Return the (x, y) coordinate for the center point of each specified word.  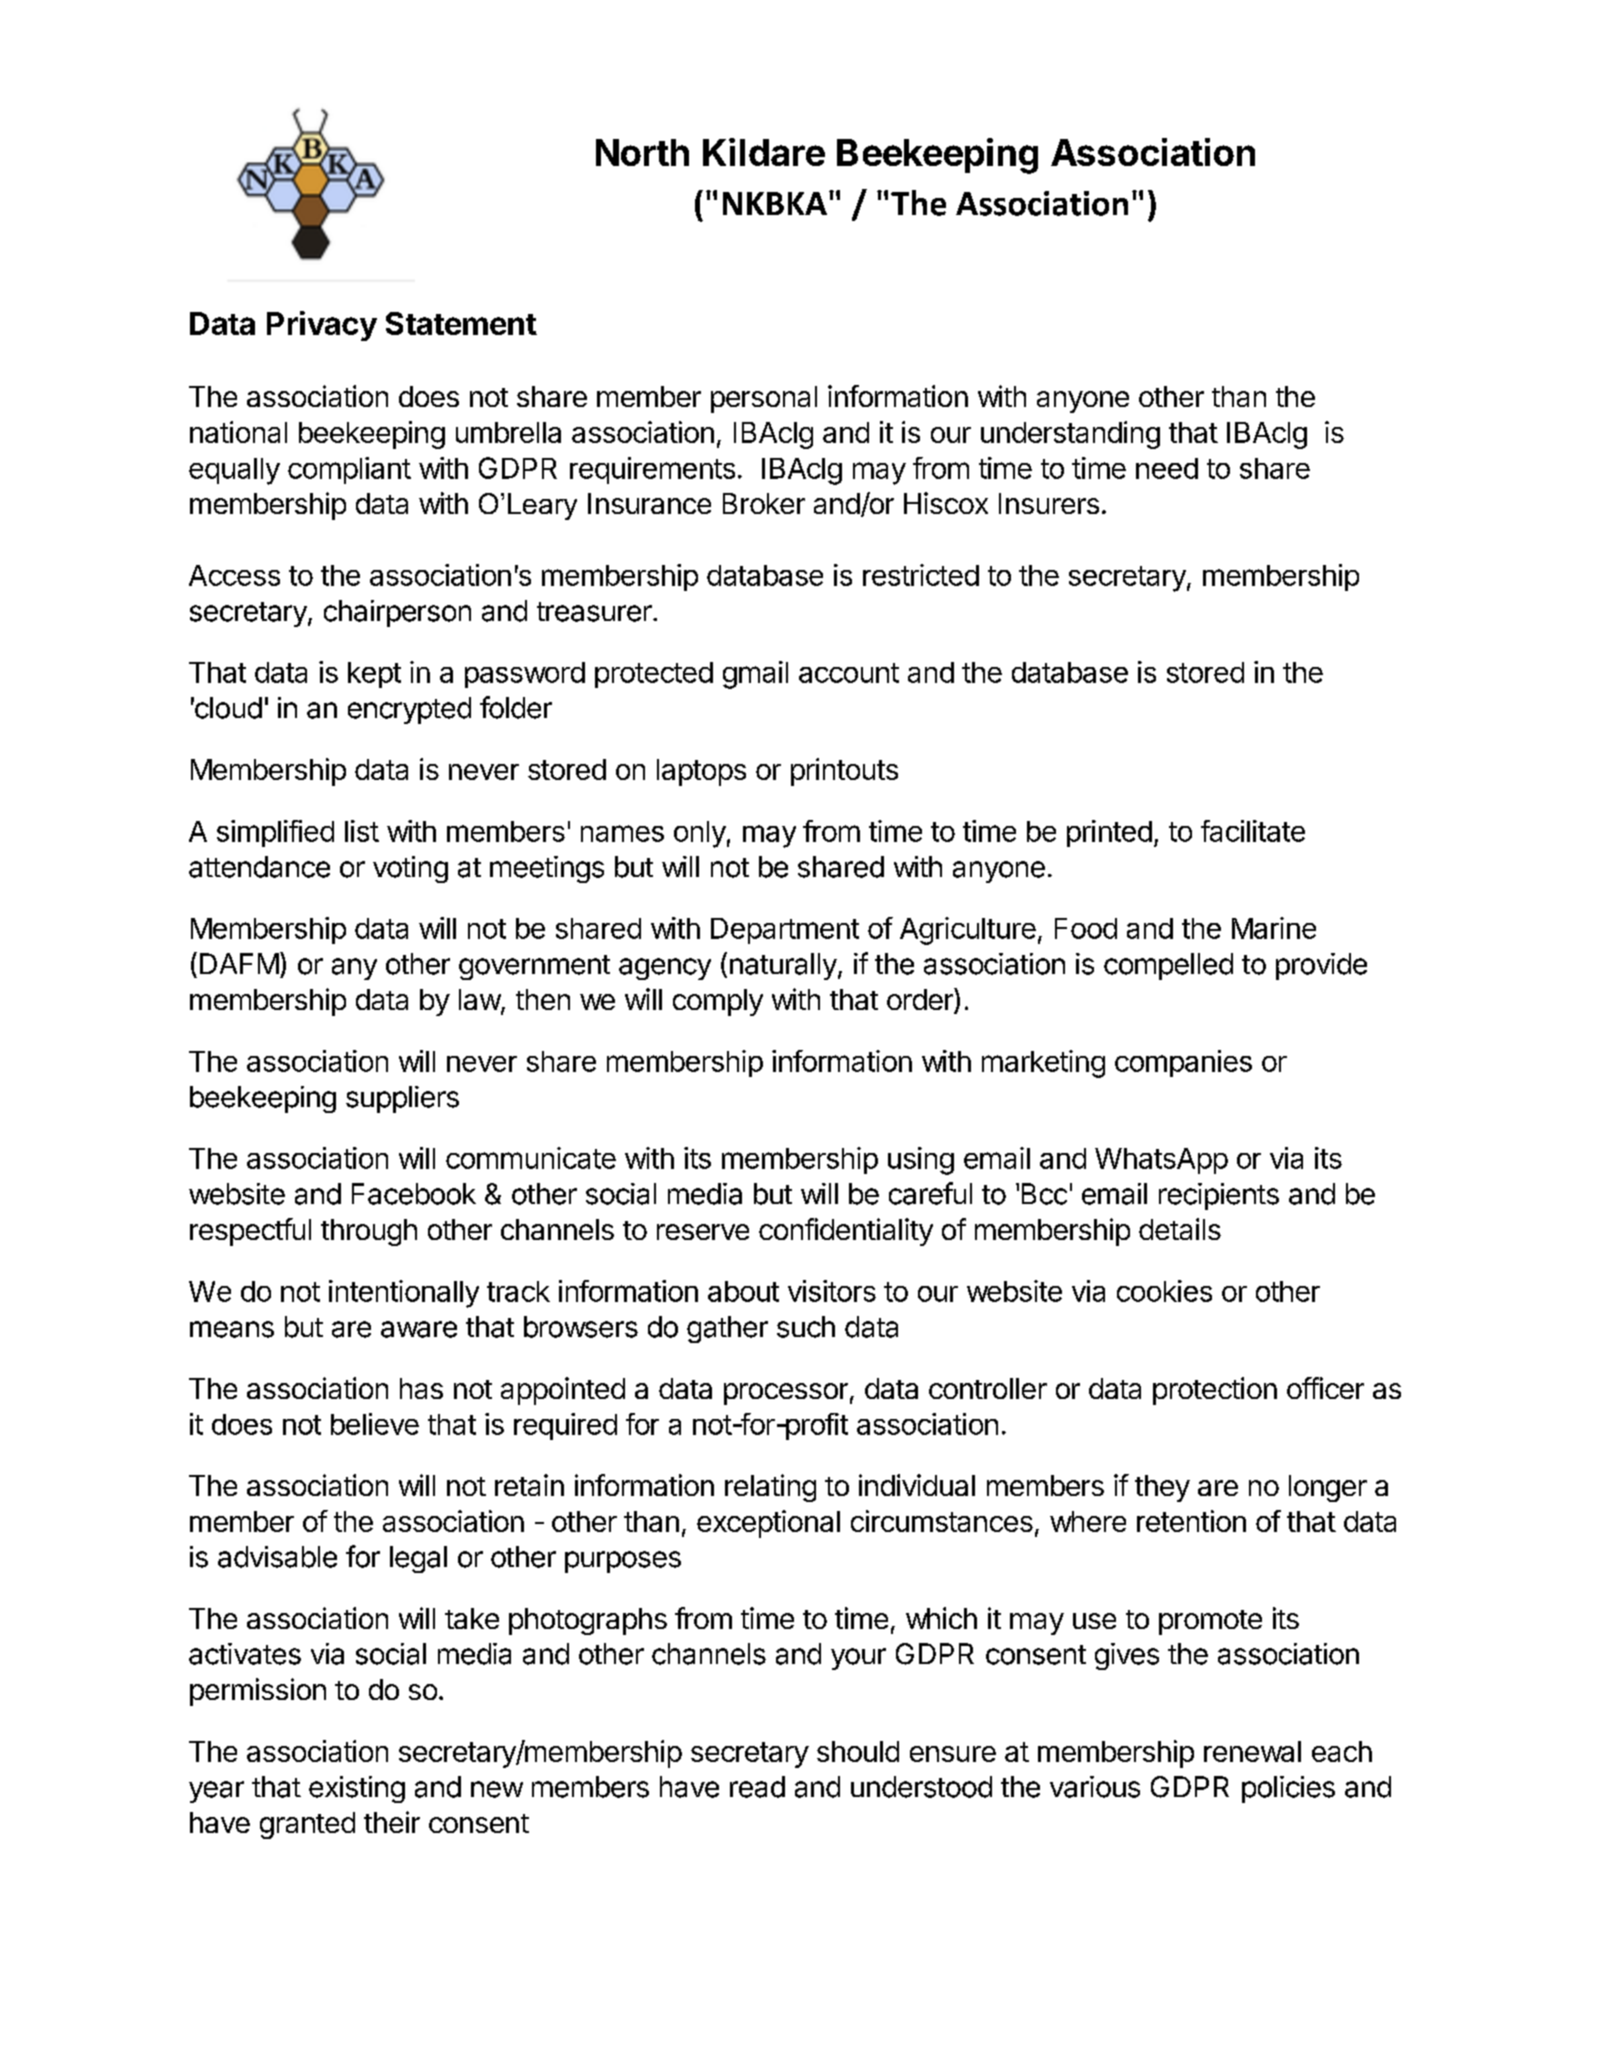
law (480, 1001)
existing (357, 1789)
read (757, 1787)
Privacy (322, 326)
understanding (1070, 435)
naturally (783, 966)
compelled (1168, 966)
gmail (755, 675)
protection (1215, 1391)
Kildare (764, 152)
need (1167, 468)
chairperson (397, 613)
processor (786, 1394)
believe (375, 1424)
